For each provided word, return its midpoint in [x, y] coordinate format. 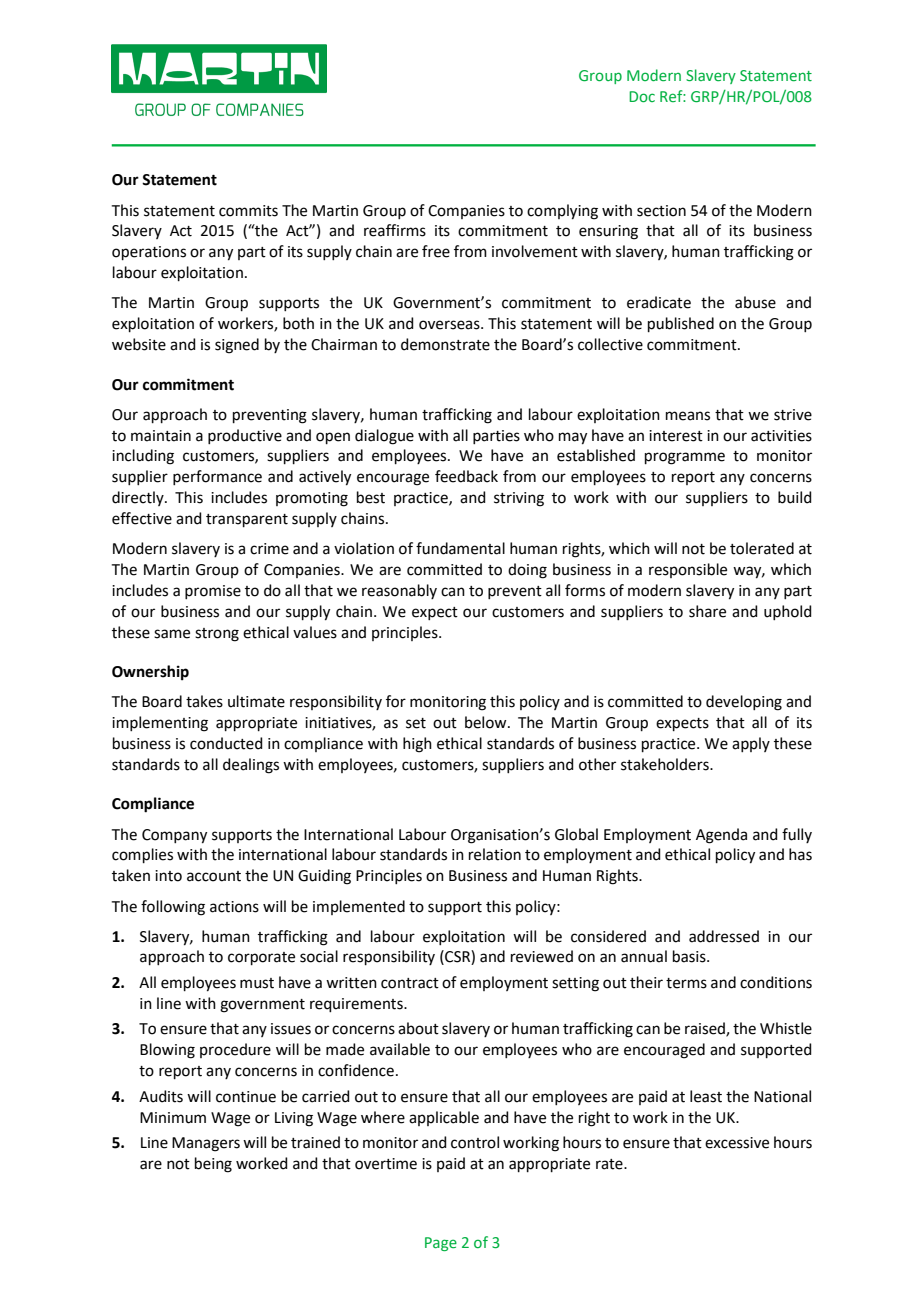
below [487, 722]
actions [234, 907]
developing [744, 703]
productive [245, 436]
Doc [642, 96]
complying [562, 212]
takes [204, 701]
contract [410, 983]
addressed [724, 936]
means [688, 416]
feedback [466, 476]
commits [248, 211]
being [213, 1165]
